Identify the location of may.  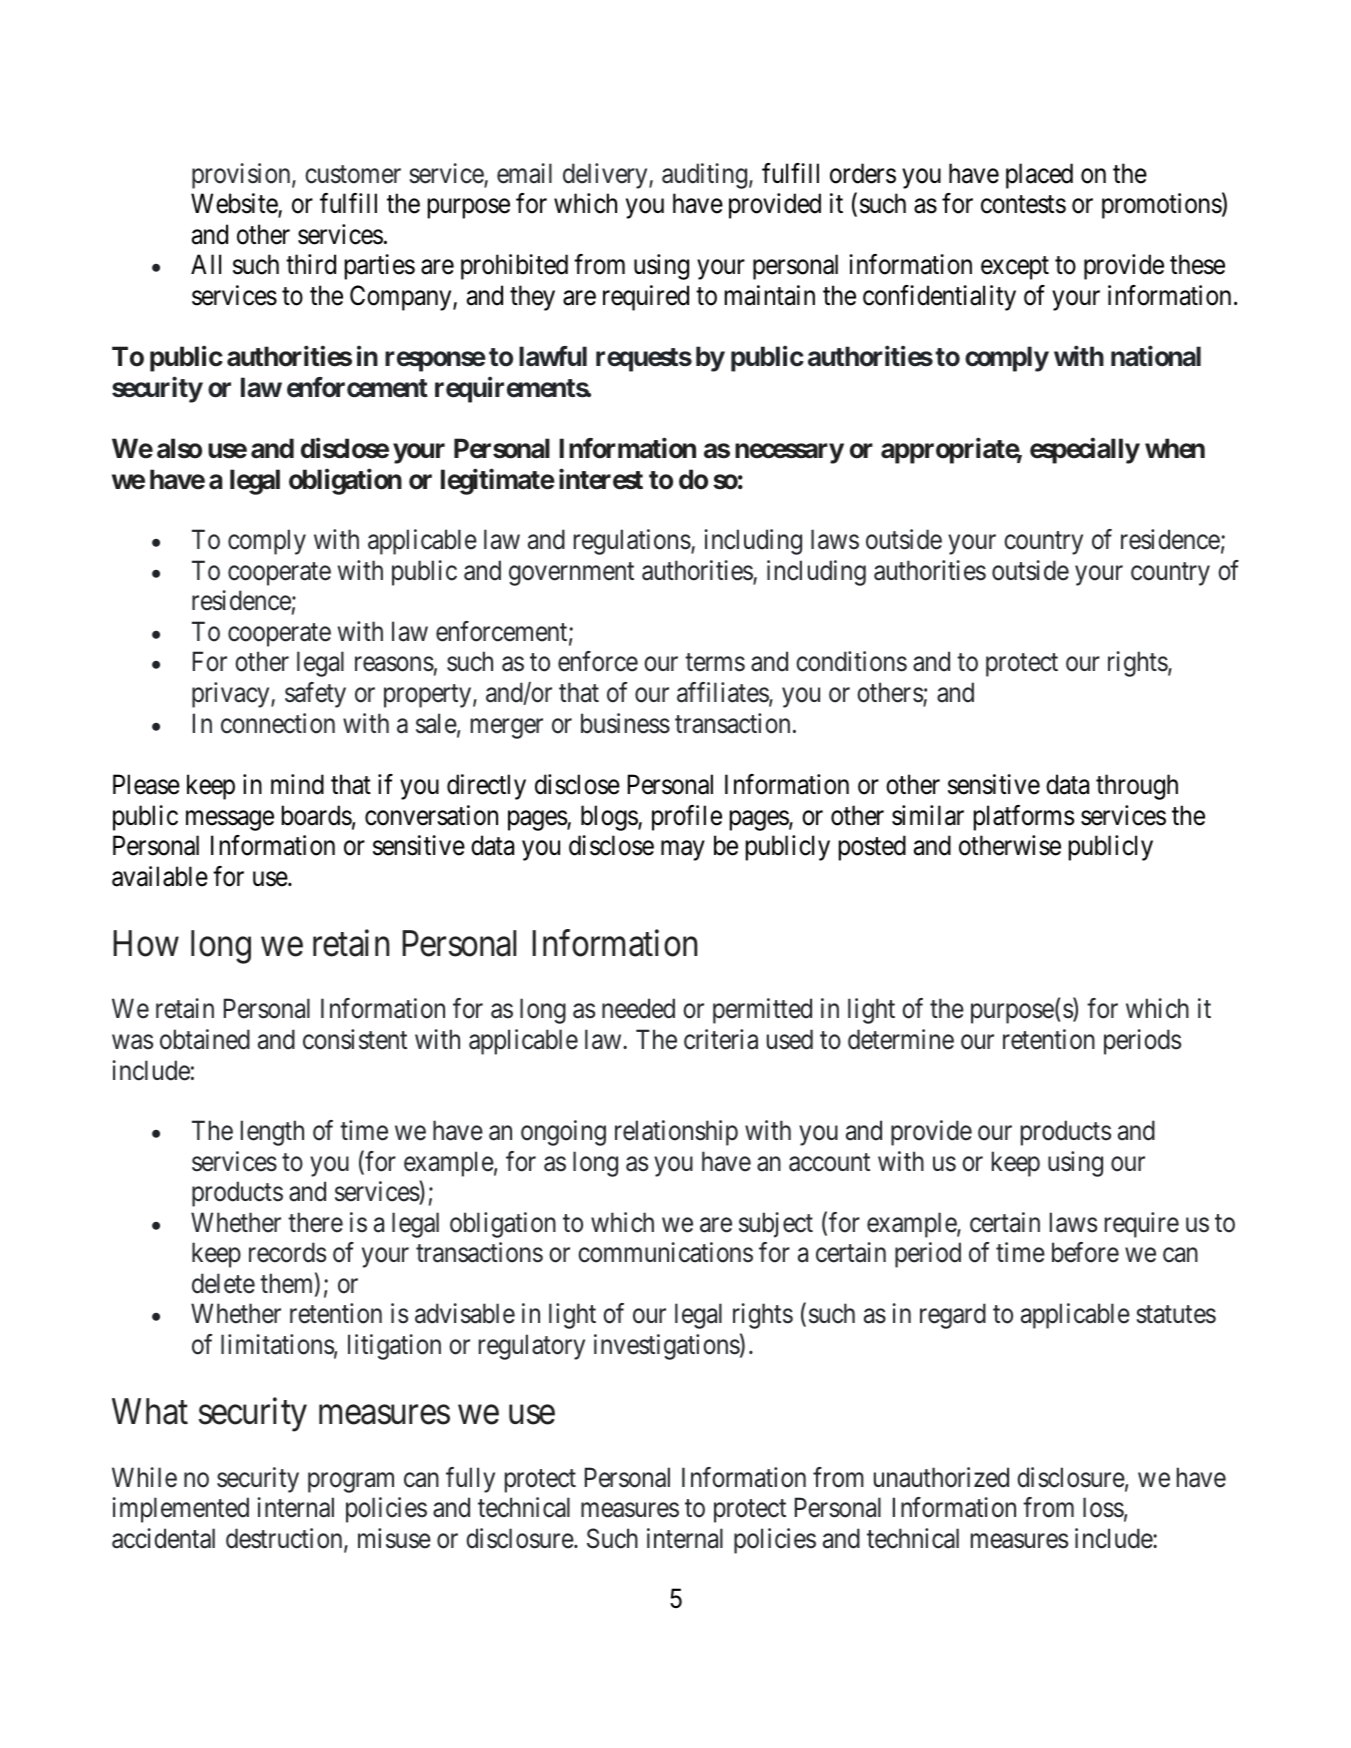
(683, 851).
